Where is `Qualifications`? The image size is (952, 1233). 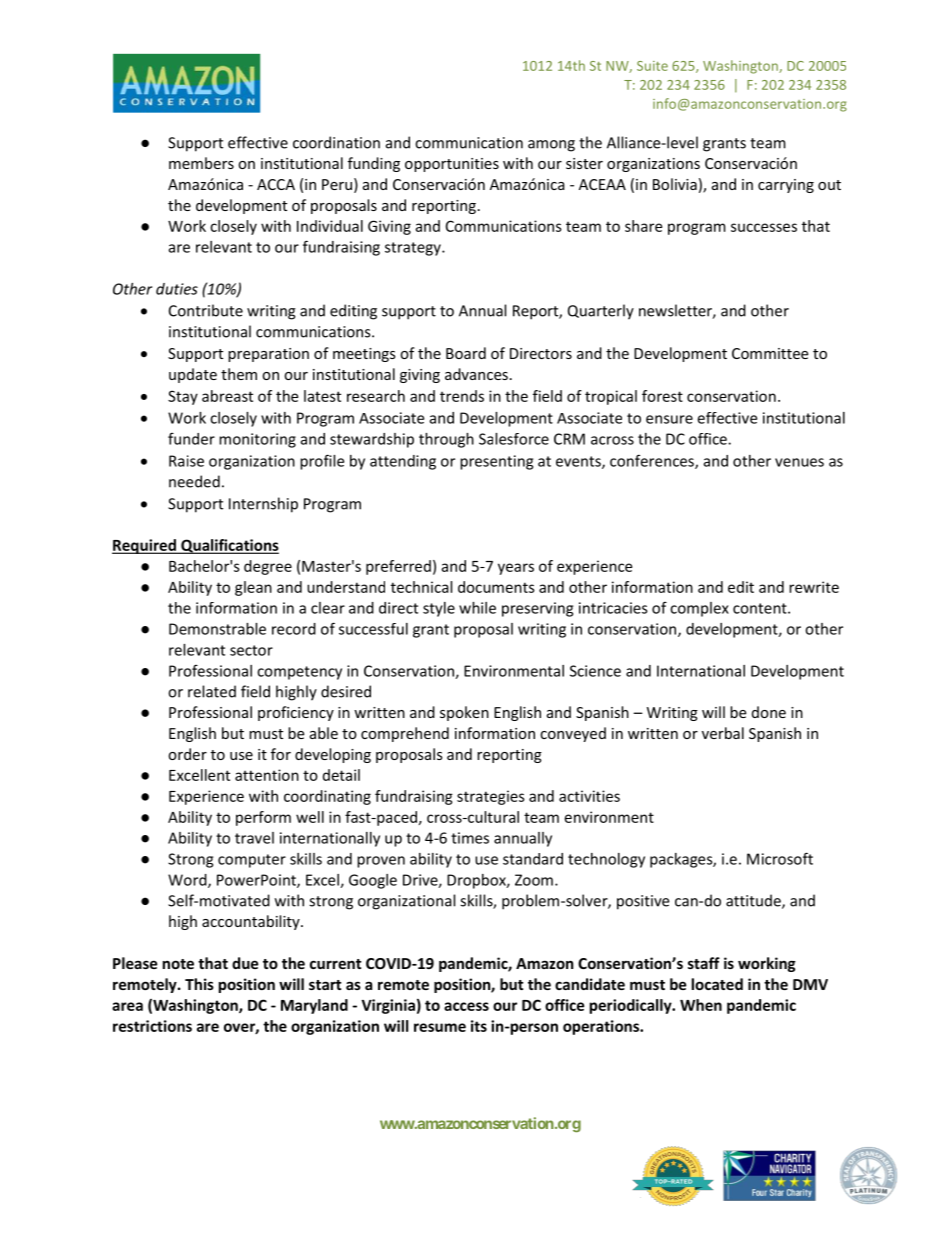
Qualifications is located at coordinates (229, 546).
